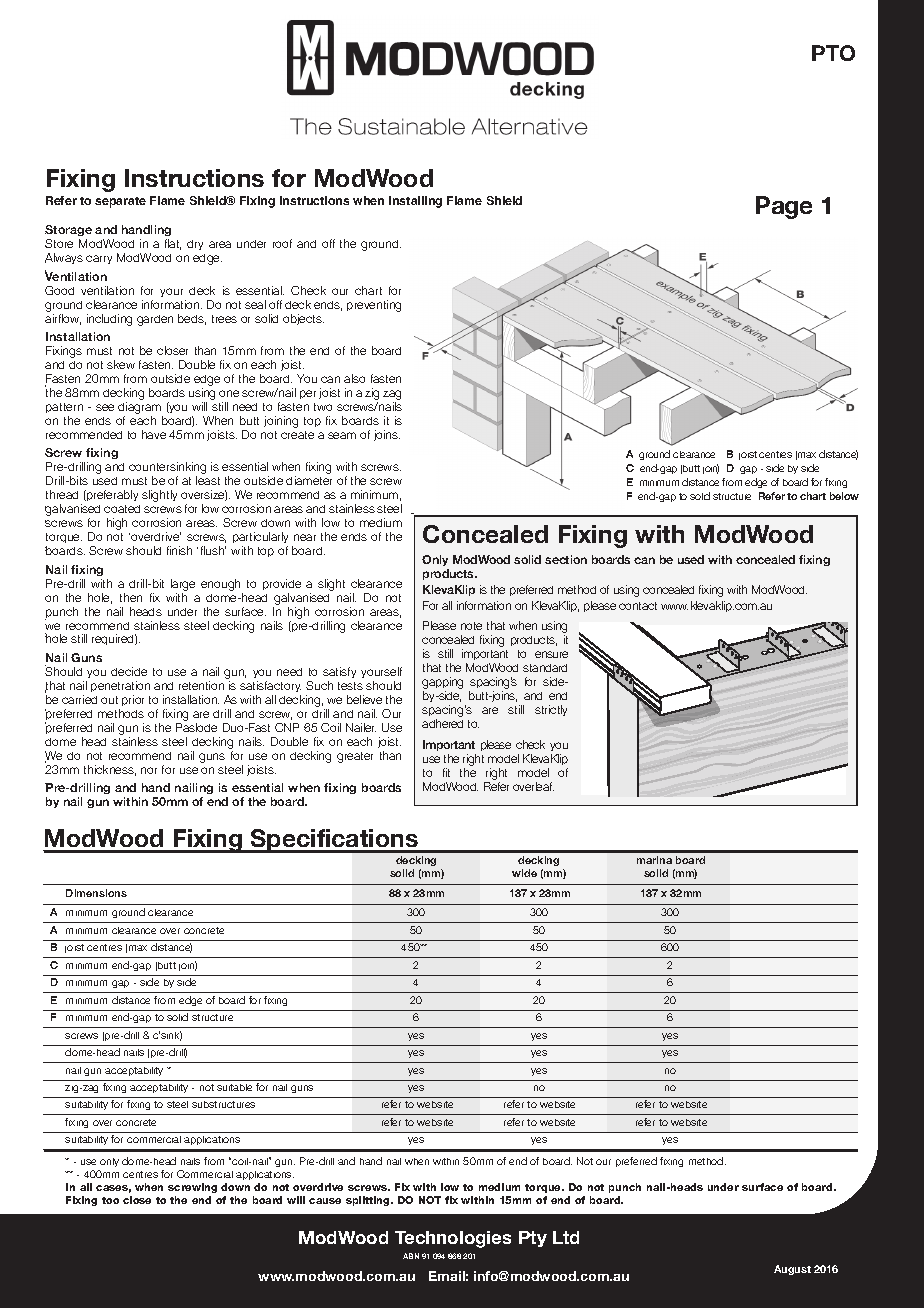 Image resolution: width=924 pixels, height=1308 pixels. I want to click on PTO, so click(833, 53).
